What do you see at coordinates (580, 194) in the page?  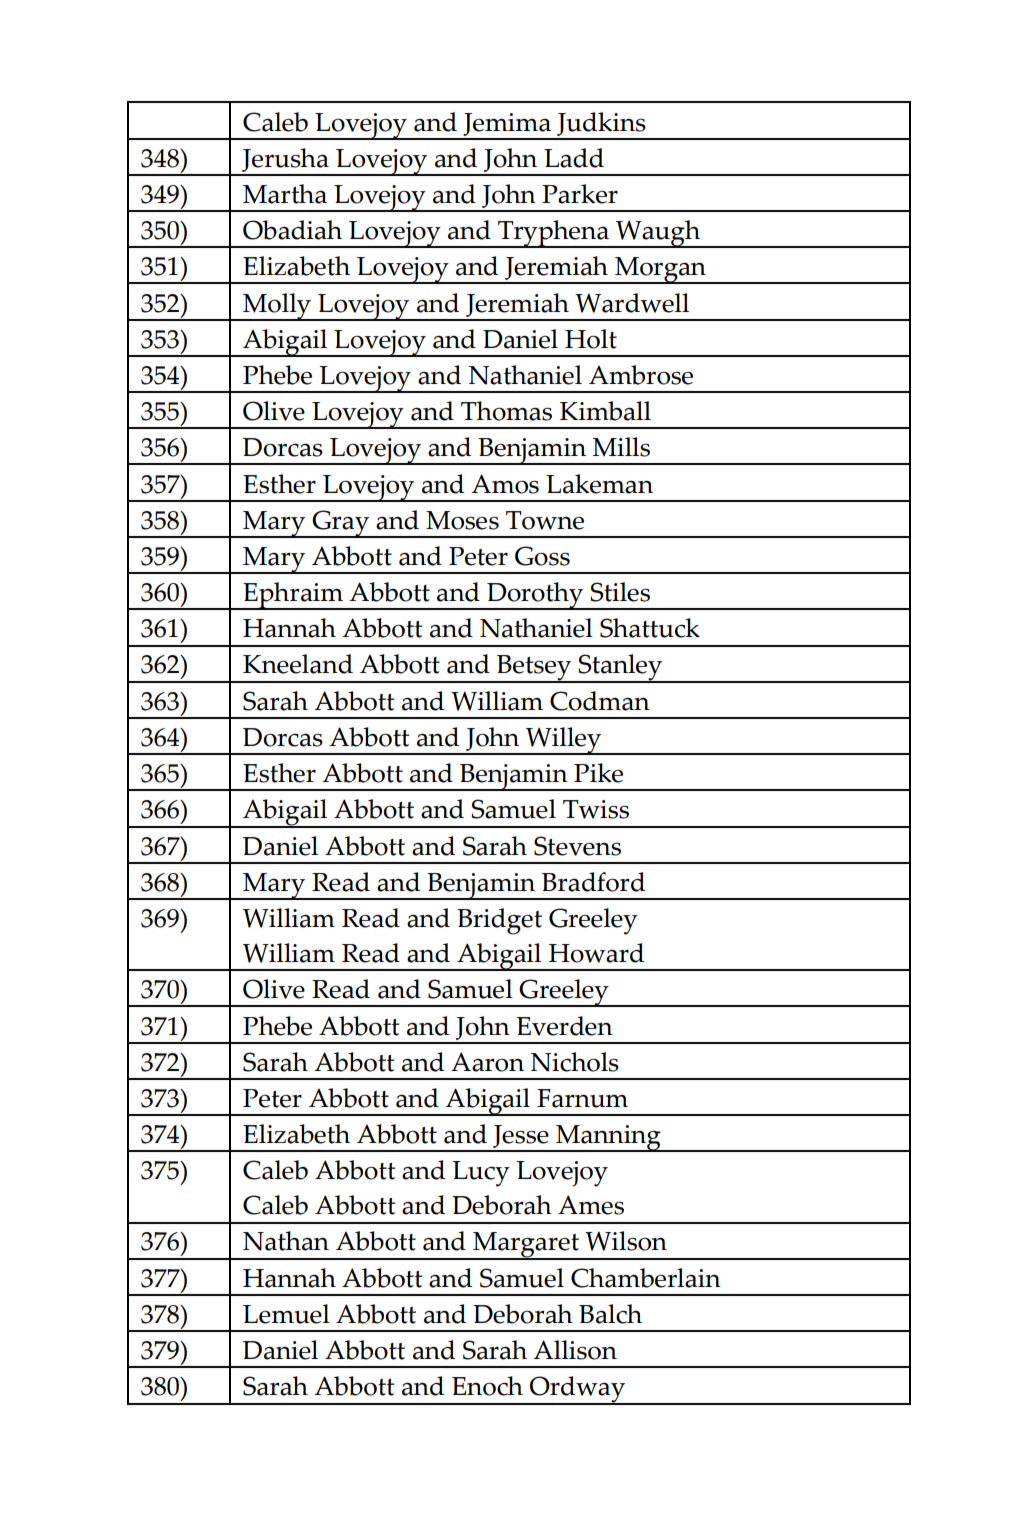 I see `Parker` at bounding box center [580, 194].
